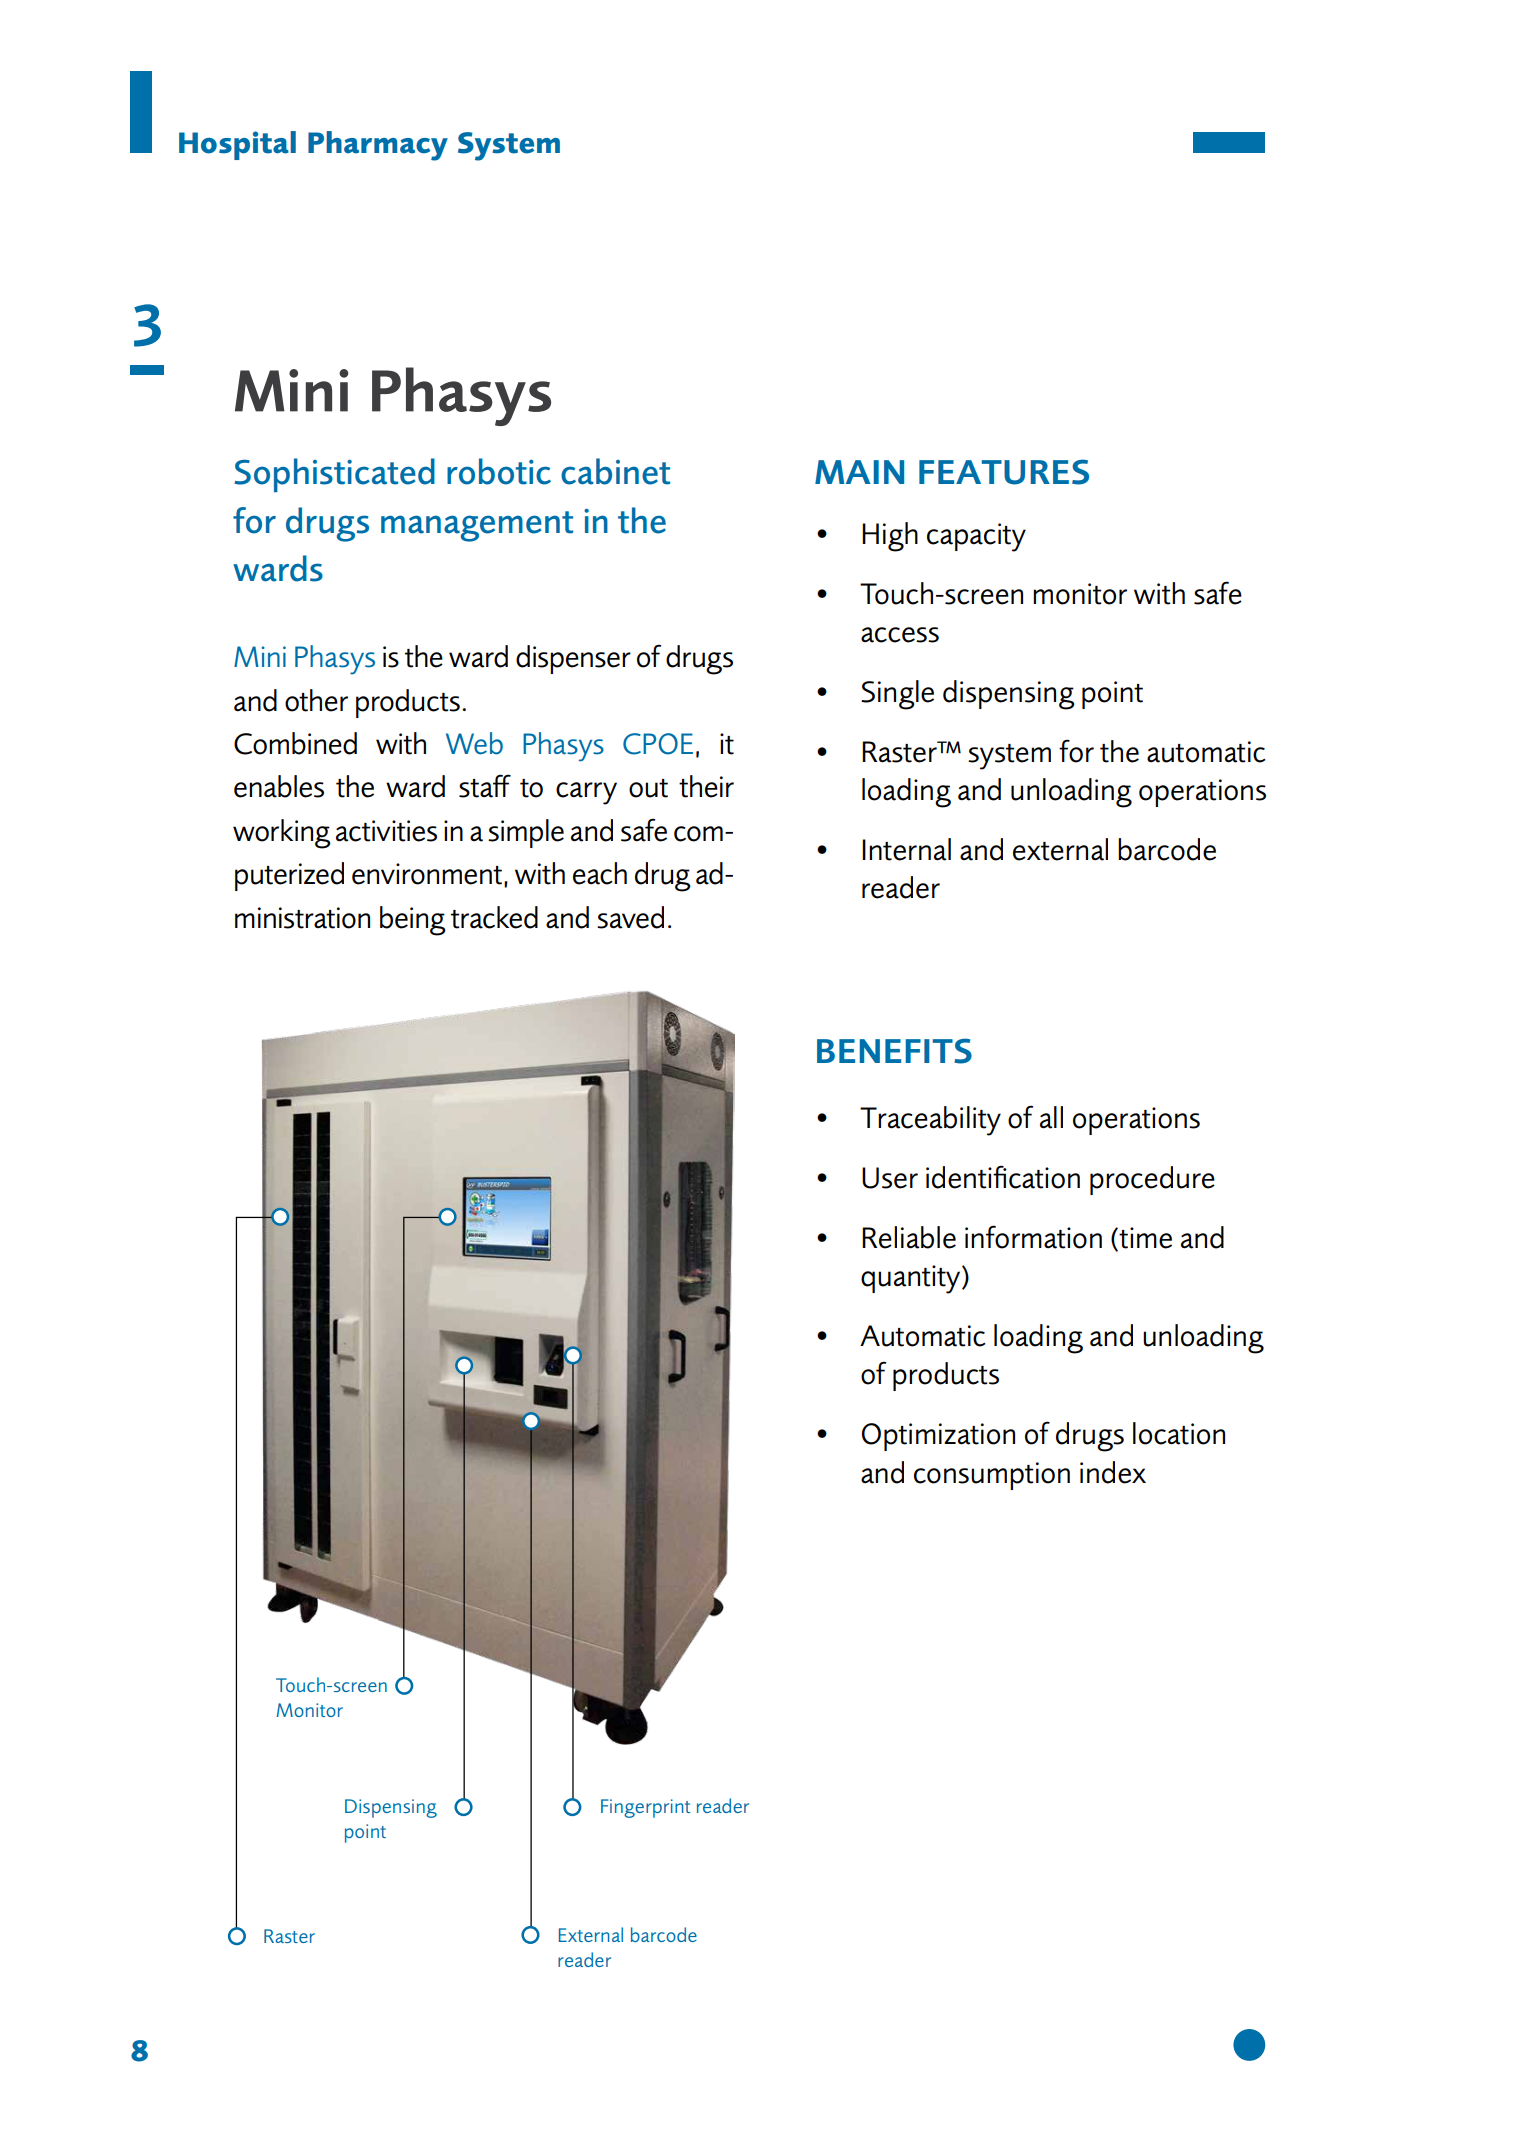 The height and width of the page is (2148, 1519). Describe the element at coordinates (859, 472) in the page. I see `MAIN` at that location.
